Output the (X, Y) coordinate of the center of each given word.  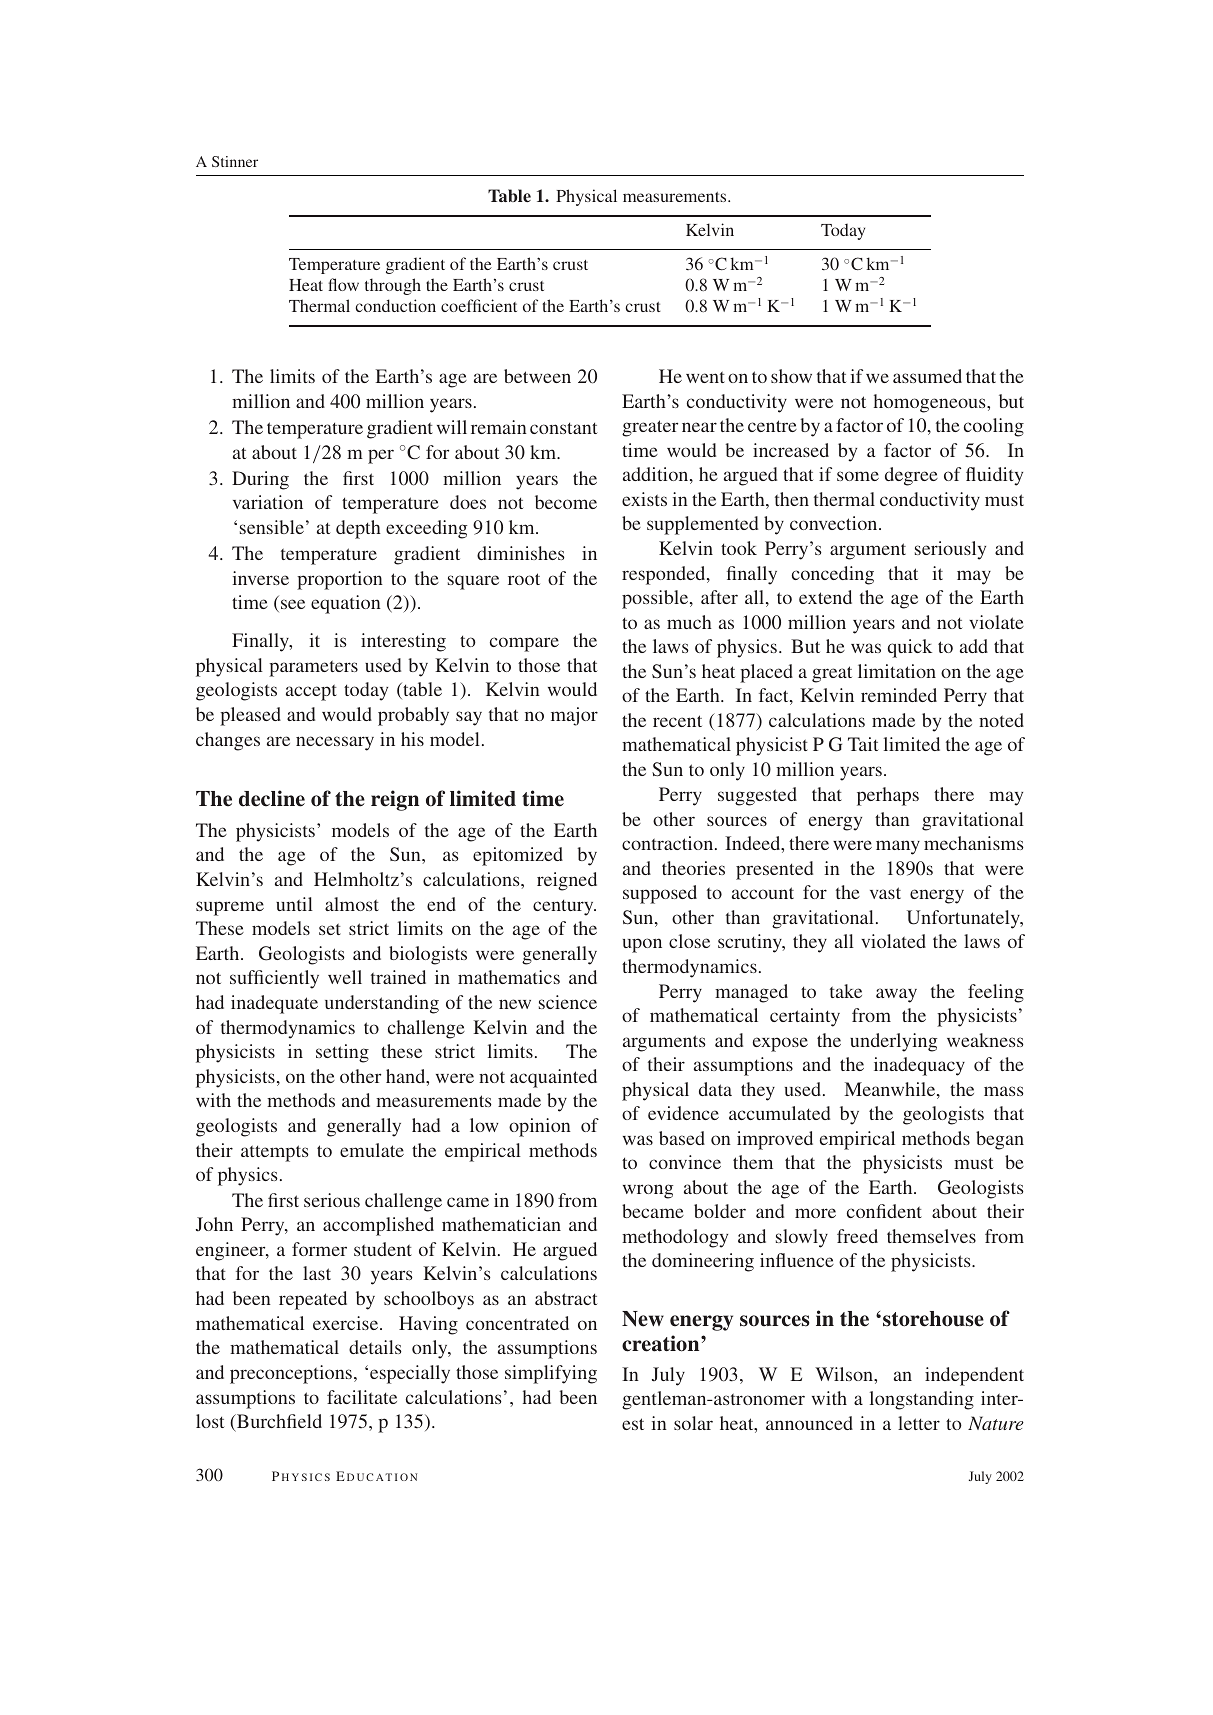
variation (268, 502)
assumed (927, 376)
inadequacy (919, 1066)
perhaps (888, 796)
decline (272, 798)
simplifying (551, 1374)
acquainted (553, 1078)
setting (342, 1053)
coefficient (479, 305)
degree (911, 476)
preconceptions (292, 1374)
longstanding (922, 1400)
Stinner (235, 161)
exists (644, 499)
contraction (669, 843)
